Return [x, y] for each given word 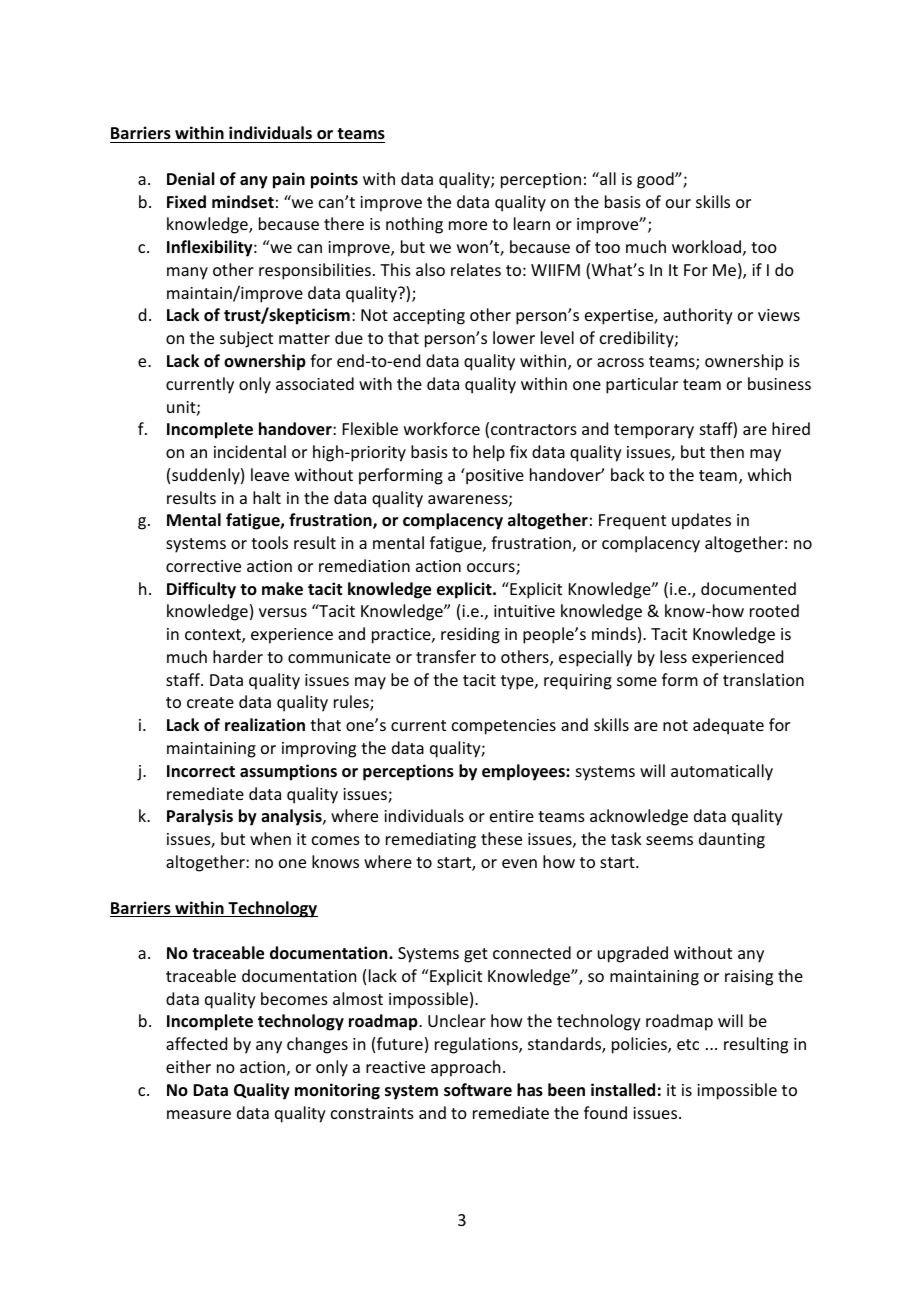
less [673, 656]
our [678, 203]
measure [199, 1114]
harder [238, 656]
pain [289, 180]
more [468, 225]
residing [470, 635]
